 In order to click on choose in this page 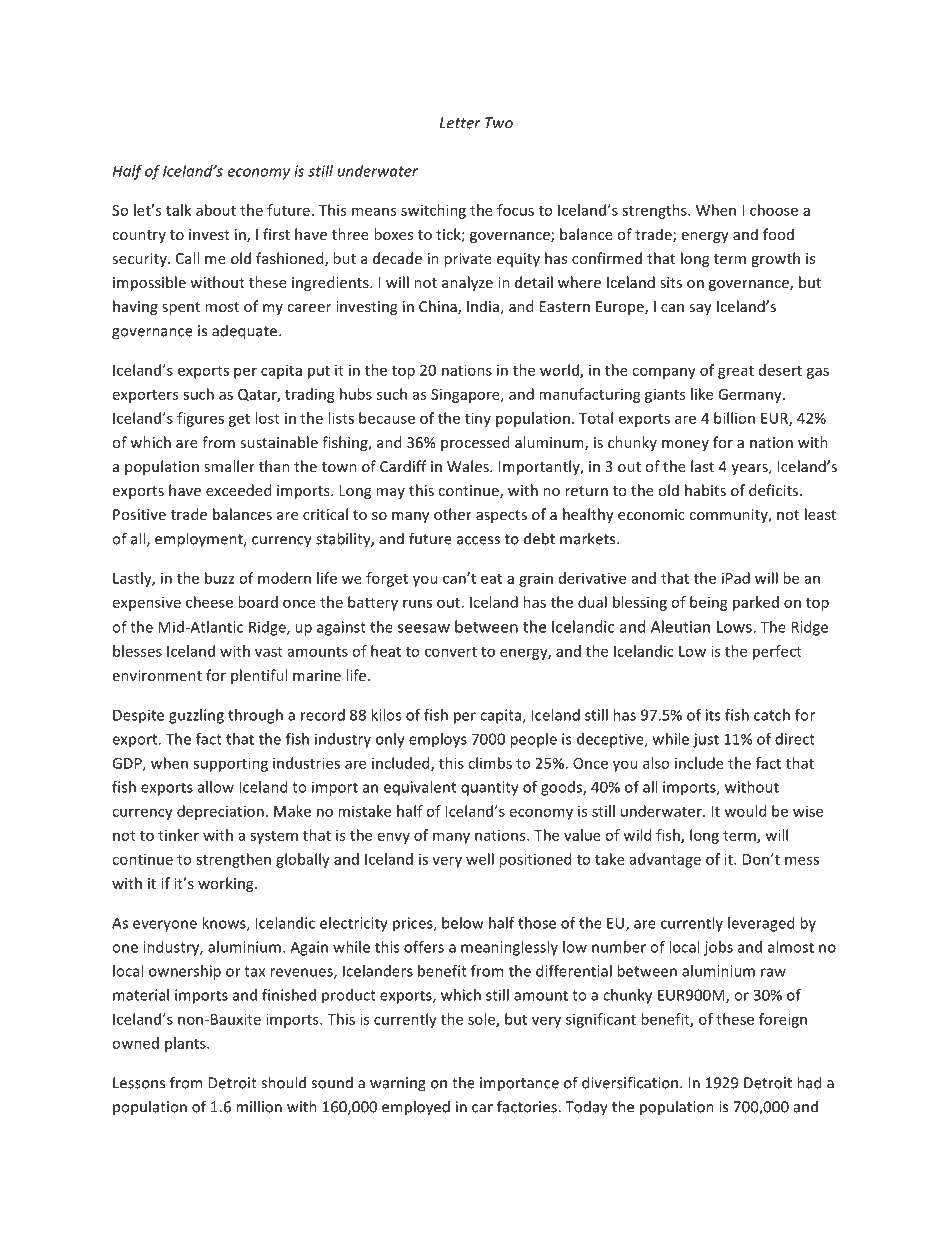, I will do `click(774, 210)`.
